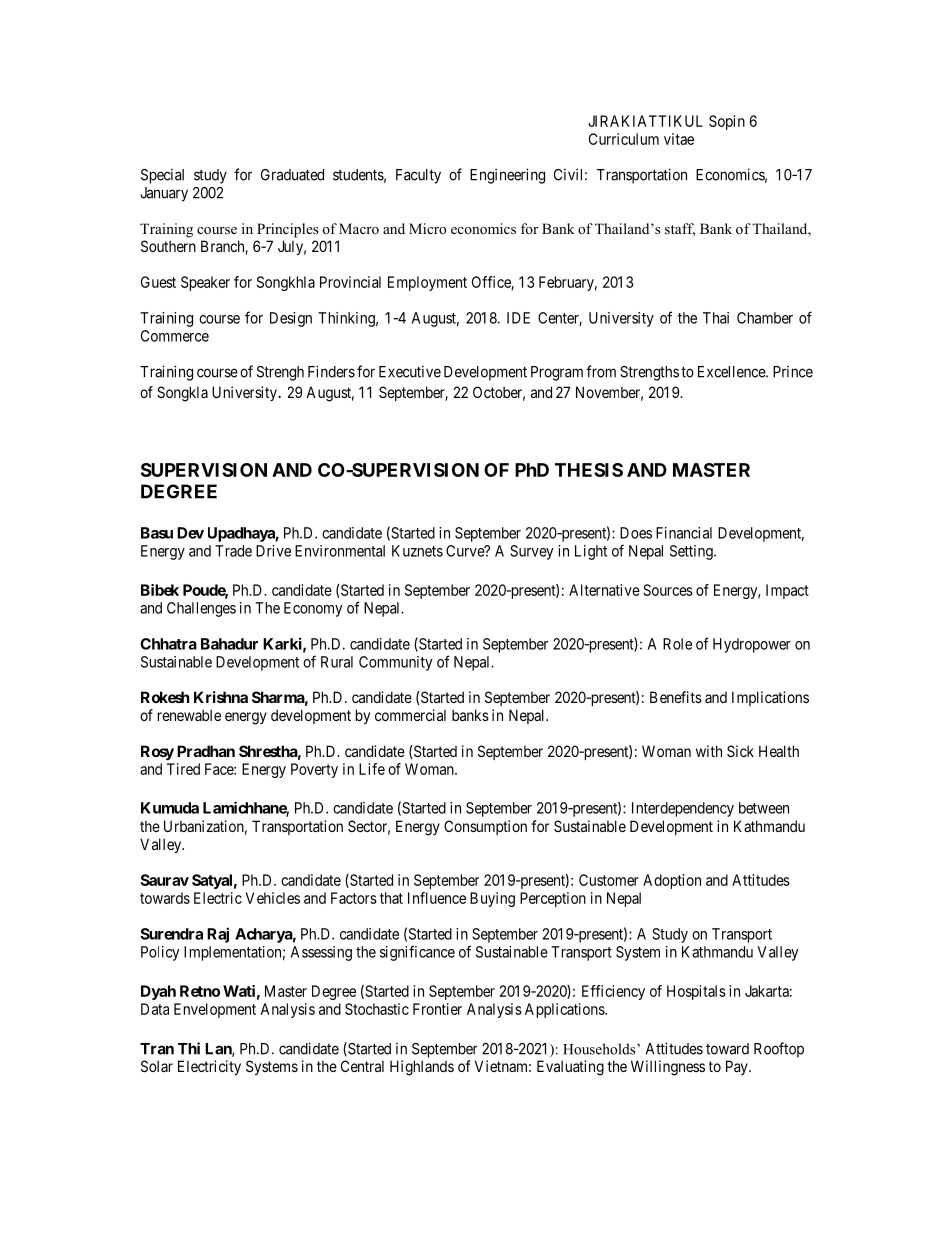  Describe the element at coordinates (410, 715) in the document. I see `commercial` at that location.
